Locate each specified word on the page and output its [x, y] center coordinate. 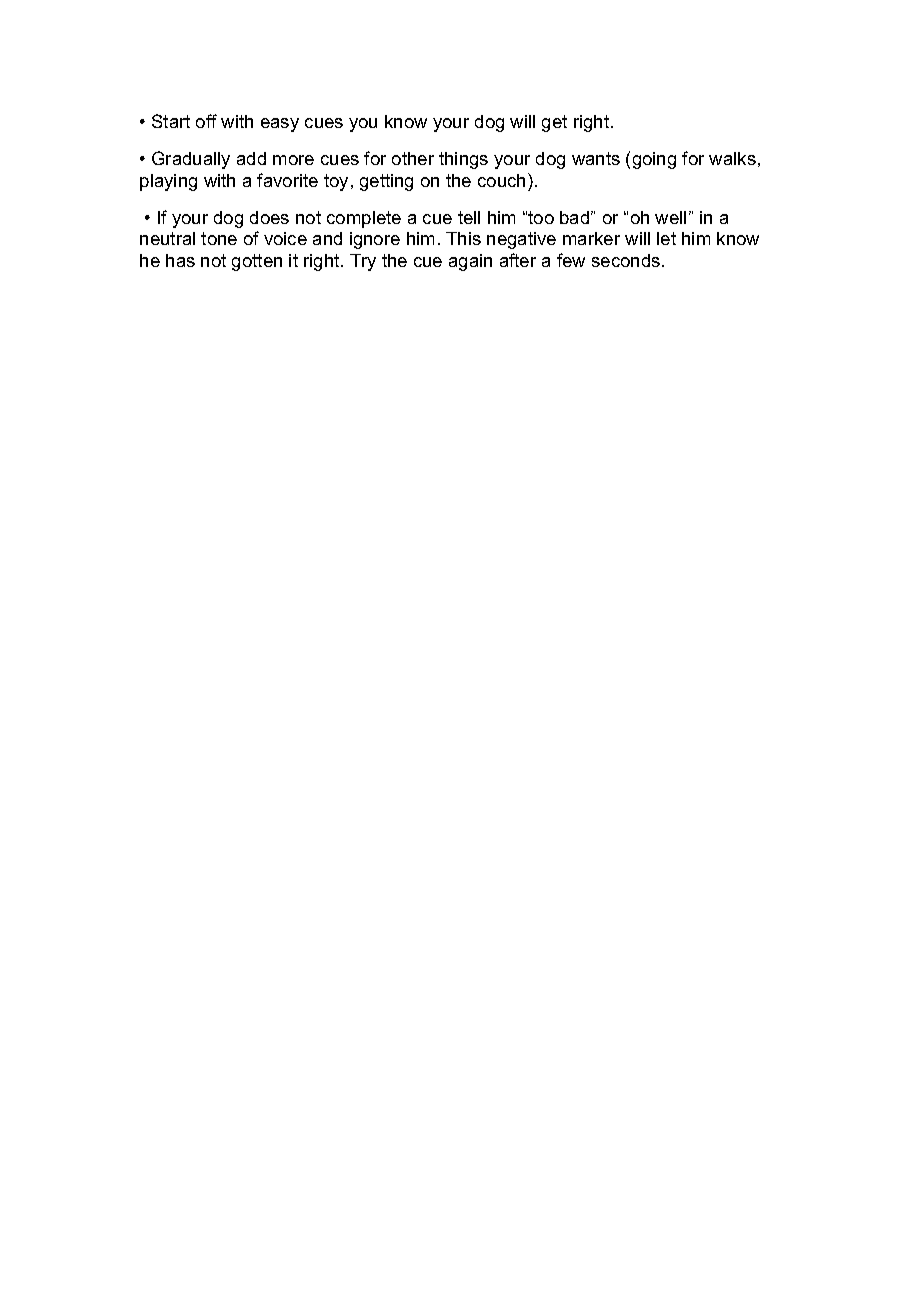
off [206, 121]
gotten [257, 262]
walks [732, 158]
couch [501, 180]
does [269, 217]
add [251, 158]
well [670, 217]
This [463, 238]
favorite [287, 180]
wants [596, 158]
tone [219, 238]
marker [591, 238]
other [413, 158]
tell [469, 217]
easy [280, 125]
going [654, 160]
